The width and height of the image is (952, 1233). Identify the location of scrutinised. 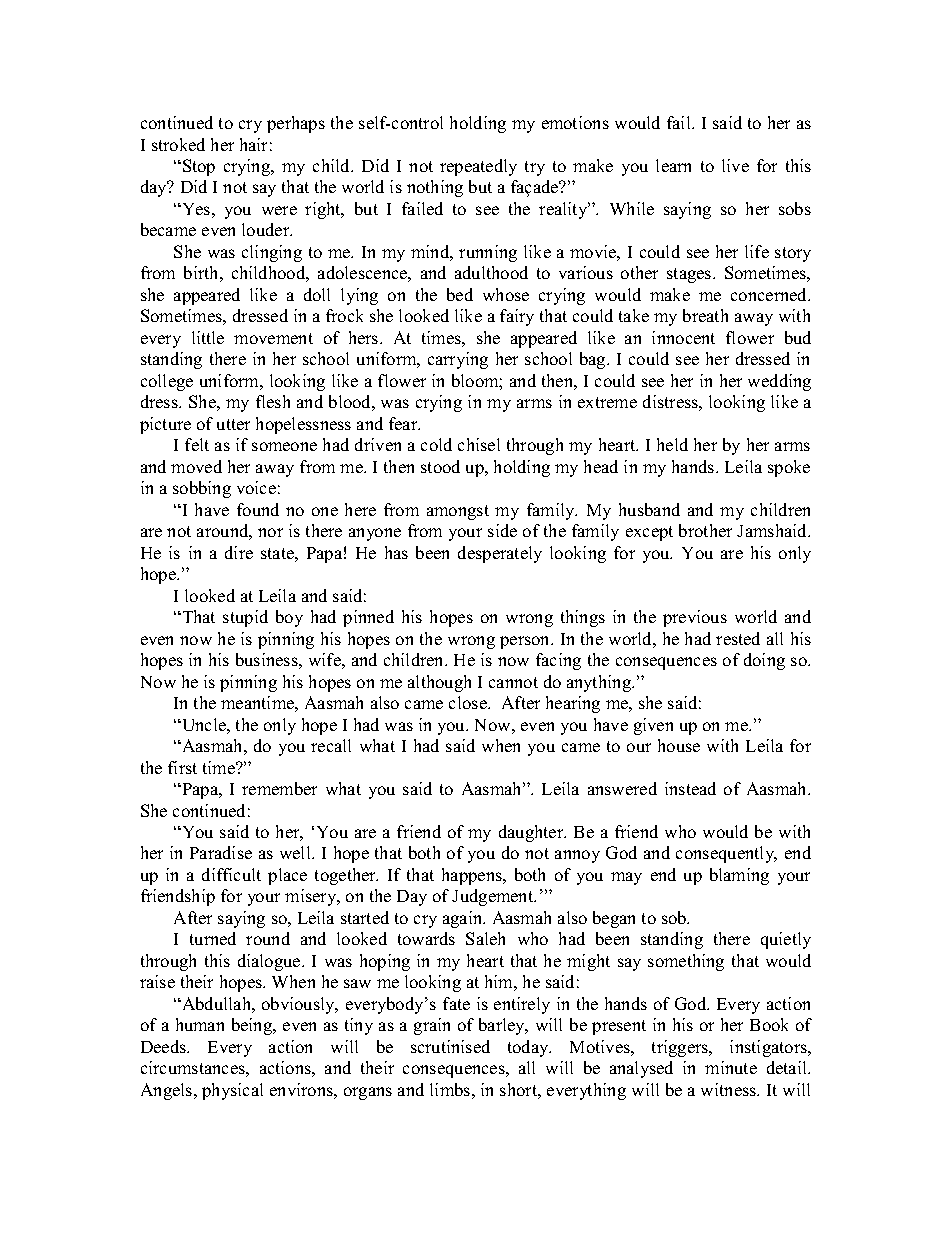
(450, 1046).
